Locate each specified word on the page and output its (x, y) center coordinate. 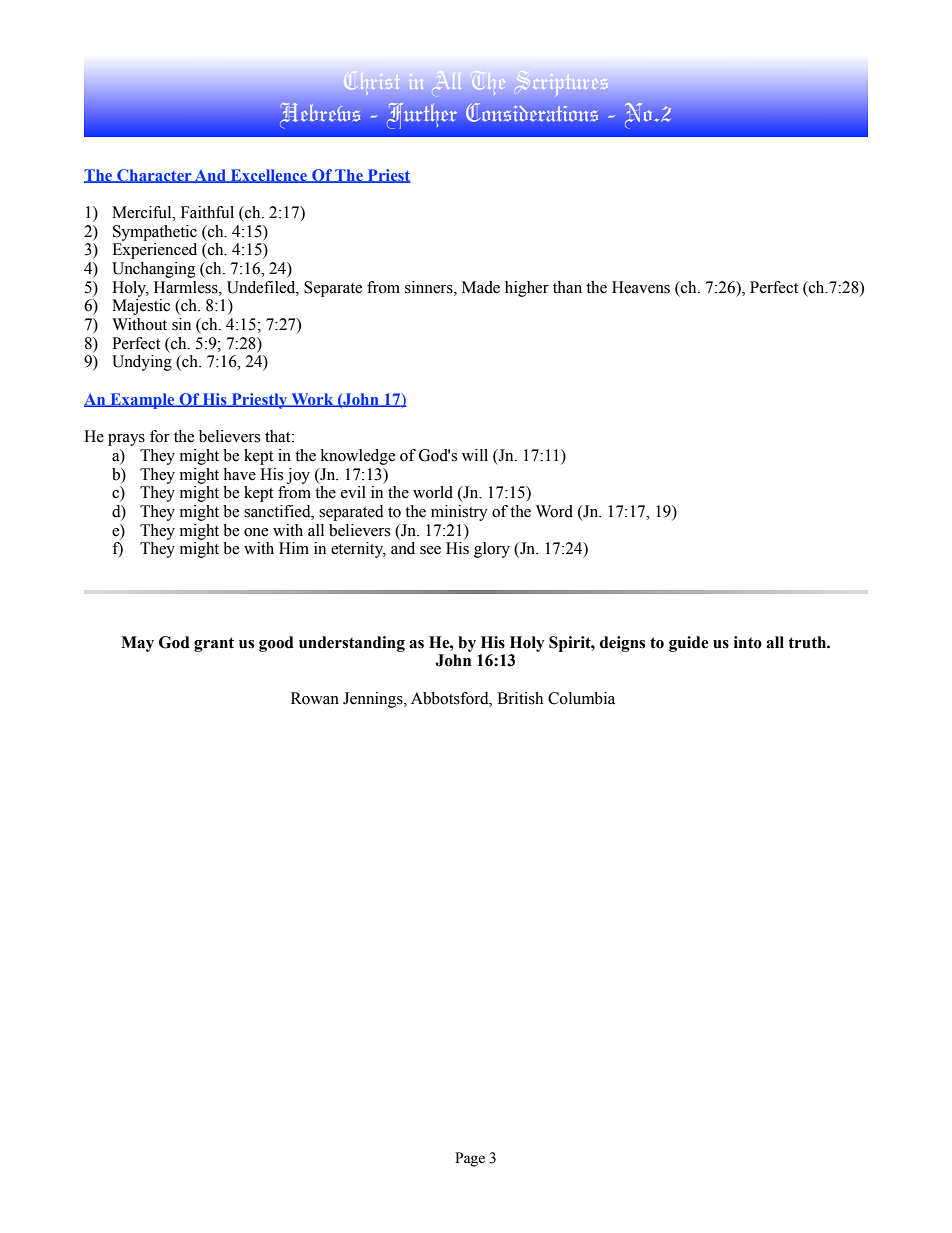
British (520, 698)
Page (470, 1159)
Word (554, 511)
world (433, 492)
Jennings (374, 700)
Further (422, 115)
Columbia (581, 698)
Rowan (315, 698)
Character (154, 176)
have (239, 474)
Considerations (532, 112)
